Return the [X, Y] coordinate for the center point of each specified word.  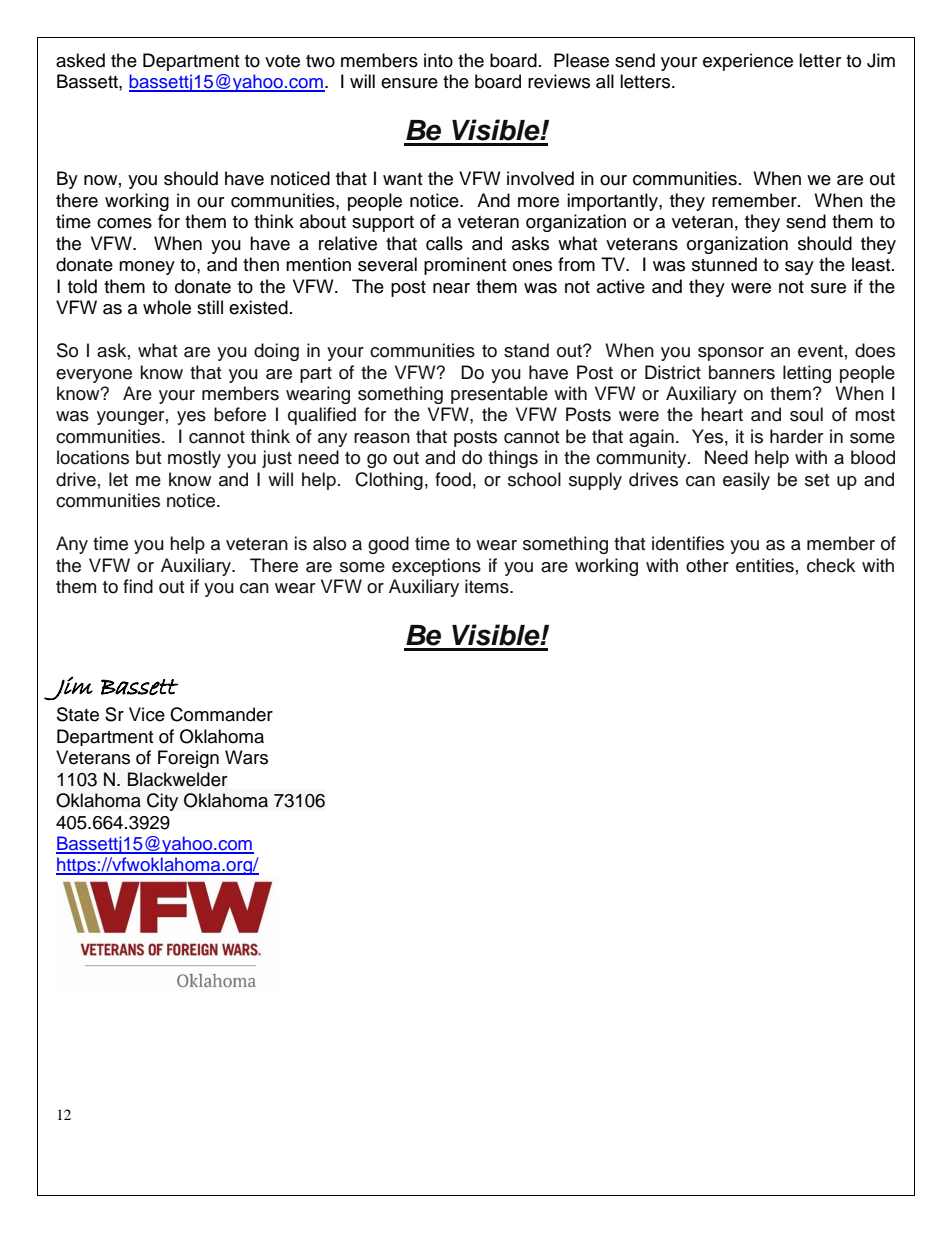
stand [526, 350]
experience [748, 62]
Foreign [188, 759]
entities [765, 565]
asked [80, 60]
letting [807, 374]
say [799, 268]
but [148, 457]
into [438, 60]
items [488, 586]
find [138, 586]
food [453, 479]
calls [444, 243]
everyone [94, 376]
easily [746, 481]
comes [124, 223]
